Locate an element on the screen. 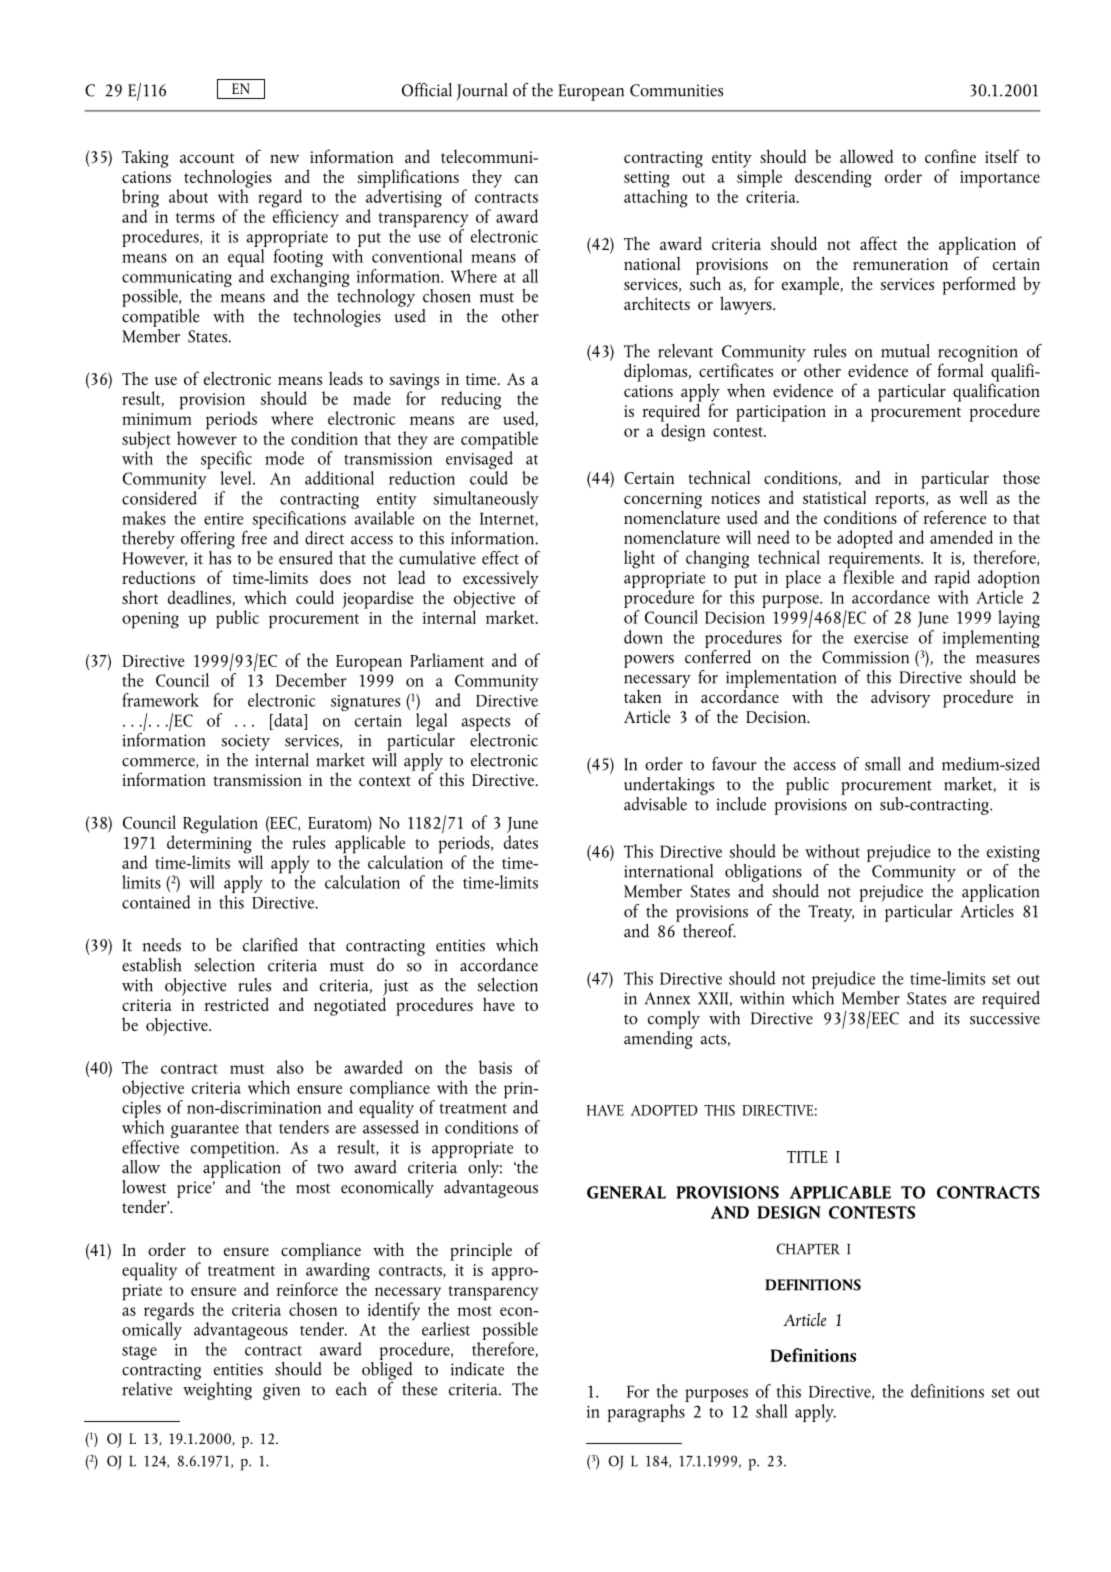 Image resolution: width=1111 pixels, height=1572 pixels. successive is located at coordinates (1005, 1018).
